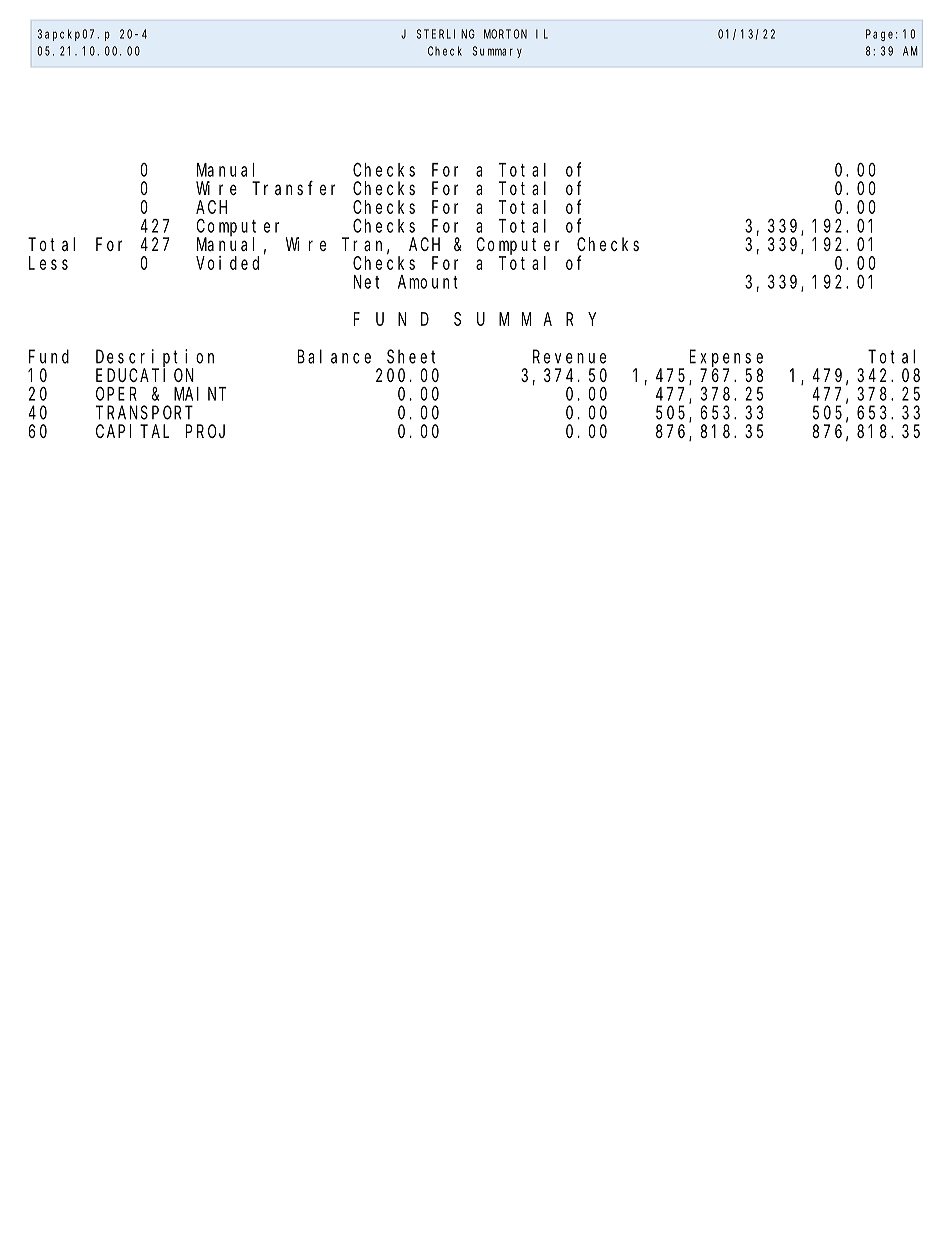 This screenshot has width=952, height=1233. Describe the element at coordinates (116, 394) in the screenshot. I see `OPER` at that location.
